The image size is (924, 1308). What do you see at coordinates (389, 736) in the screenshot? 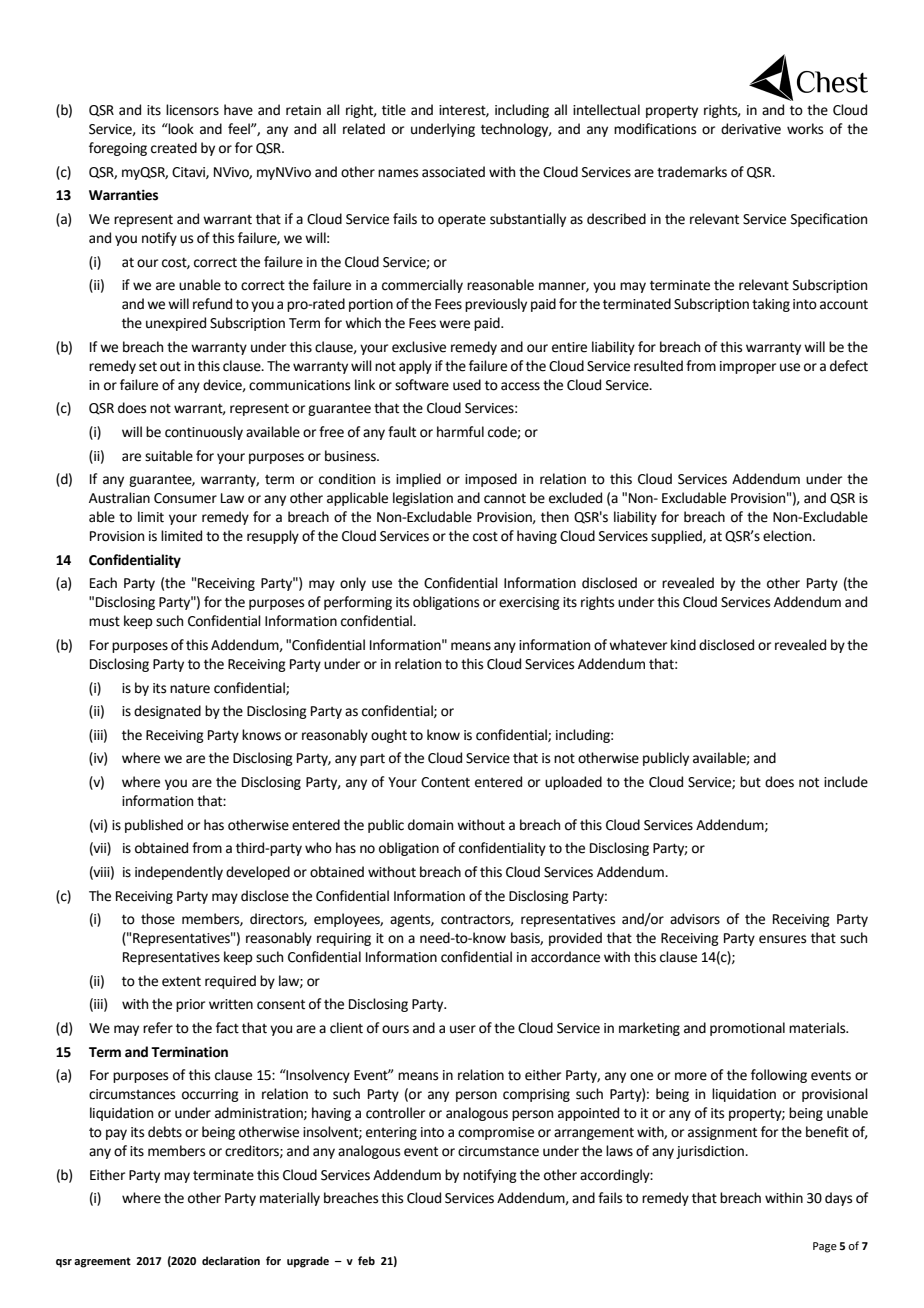
I see `ought` at bounding box center [389, 736].
